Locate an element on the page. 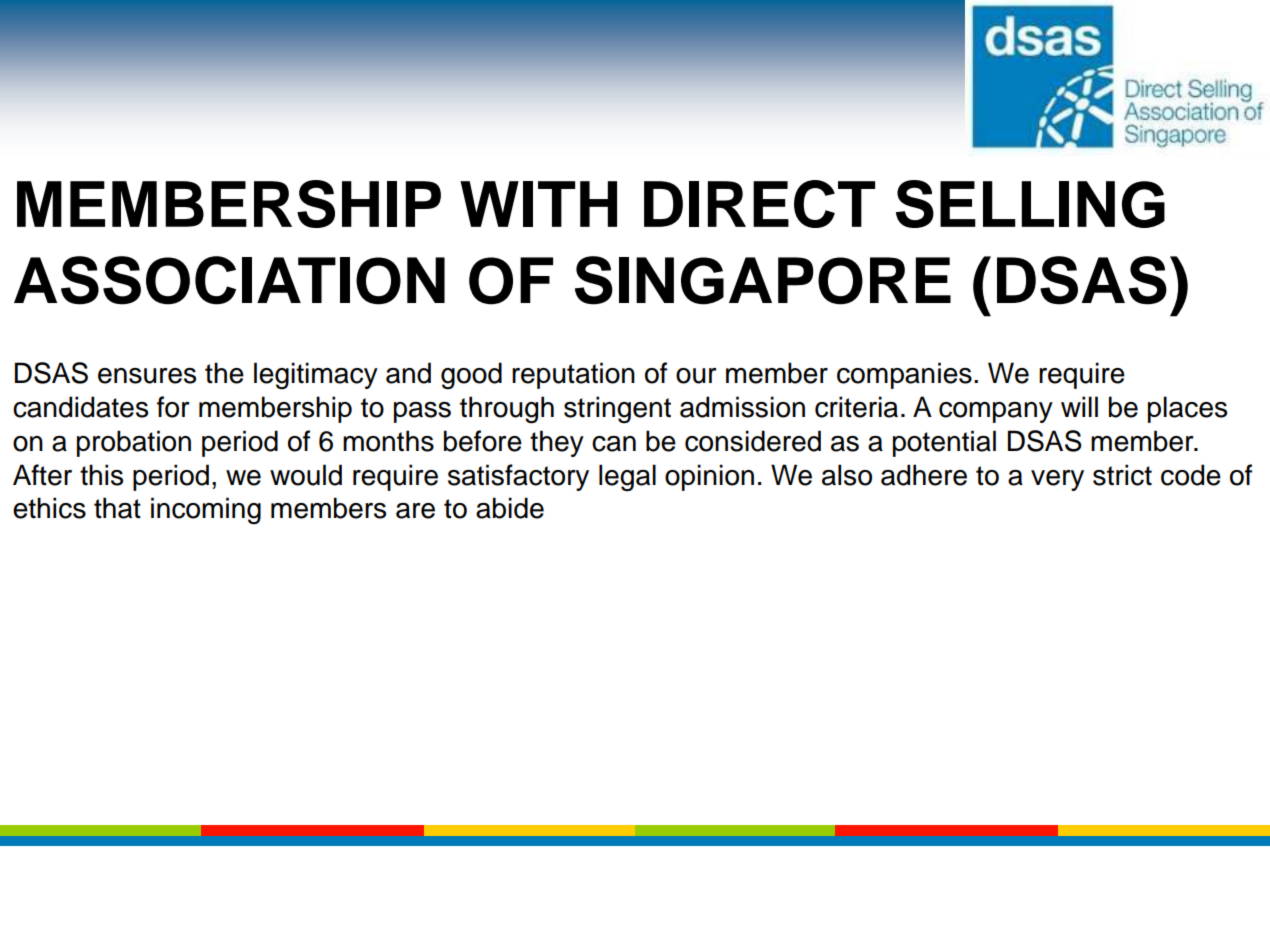 This image has width=1270, height=952. ensures is located at coordinates (147, 376).
